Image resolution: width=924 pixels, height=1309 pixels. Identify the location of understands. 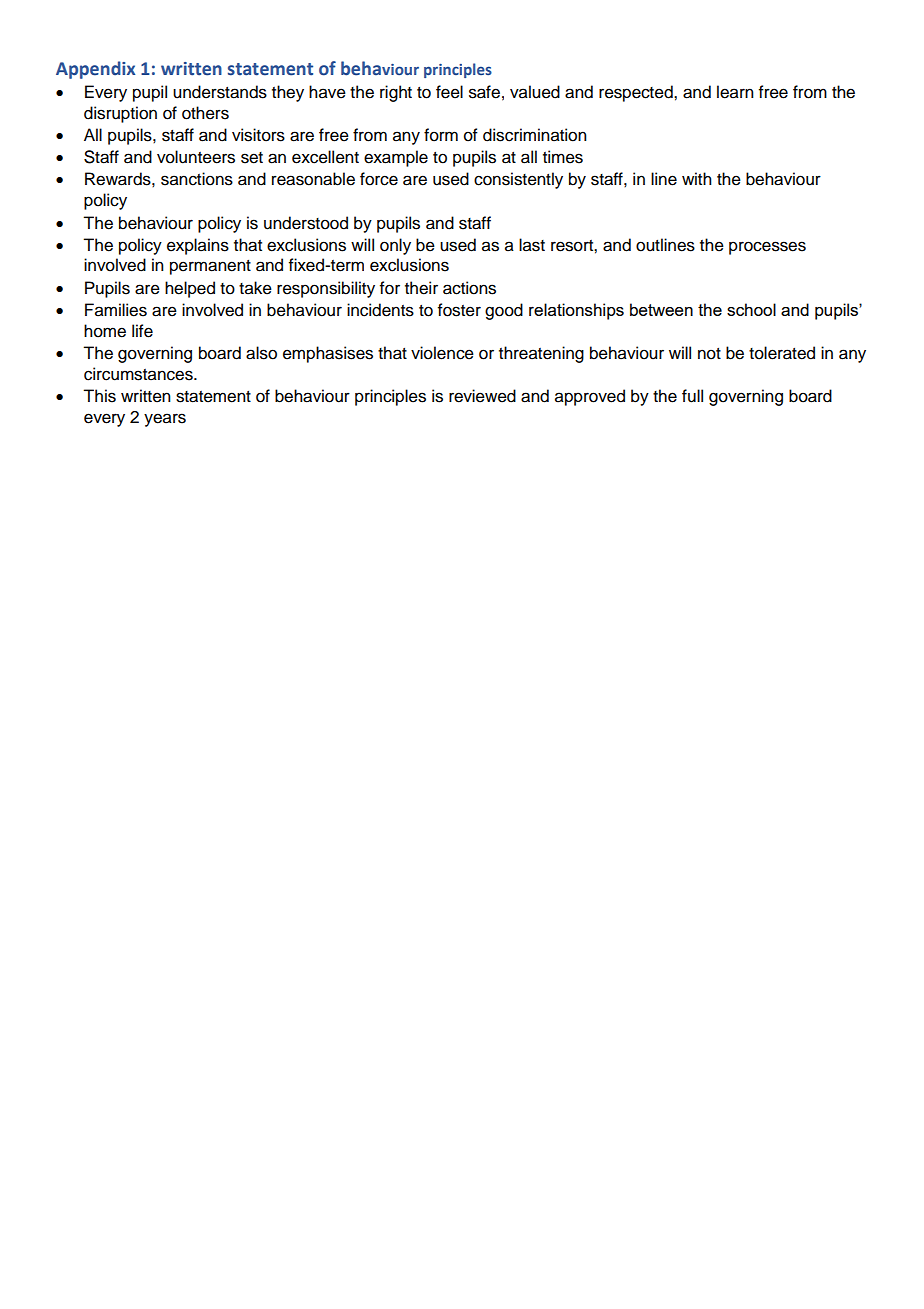
(220, 92).
